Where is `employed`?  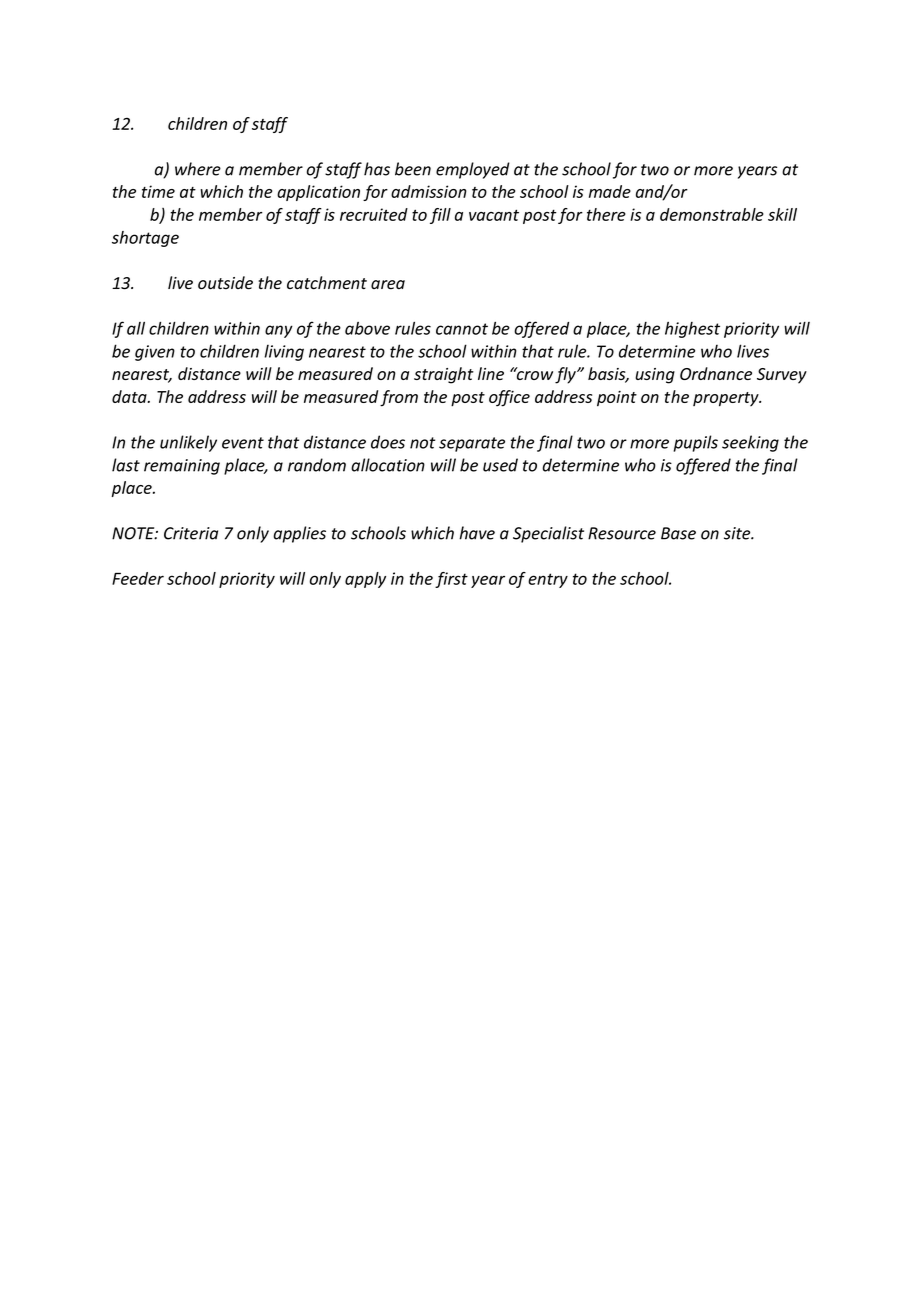 employed is located at coordinates (473, 170).
